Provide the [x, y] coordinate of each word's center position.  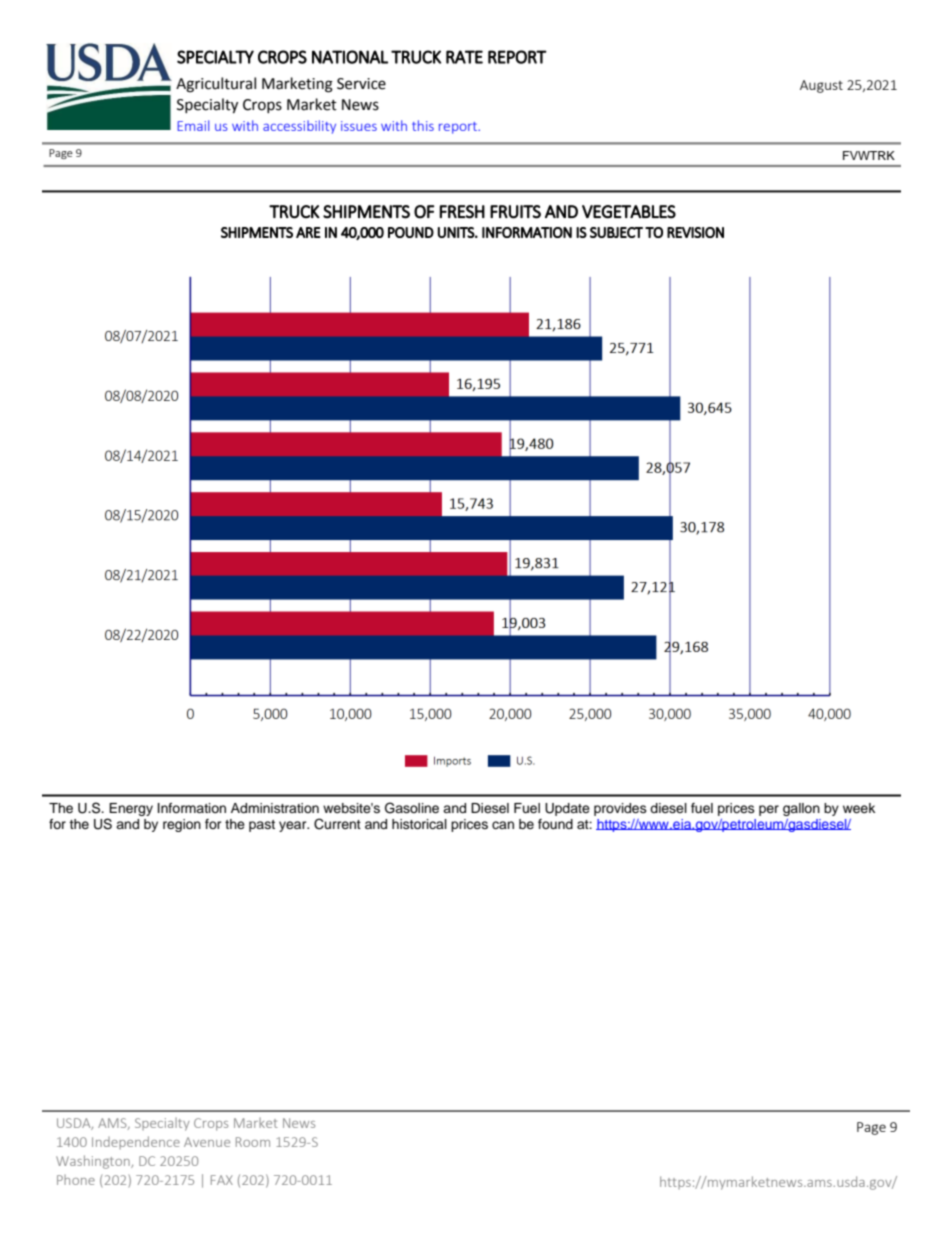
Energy [131, 809]
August [821, 86]
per [769, 810]
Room [253, 1142]
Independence [136, 1142]
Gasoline [412, 808]
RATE [464, 57]
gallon [801, 809]
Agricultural [216, 85]
